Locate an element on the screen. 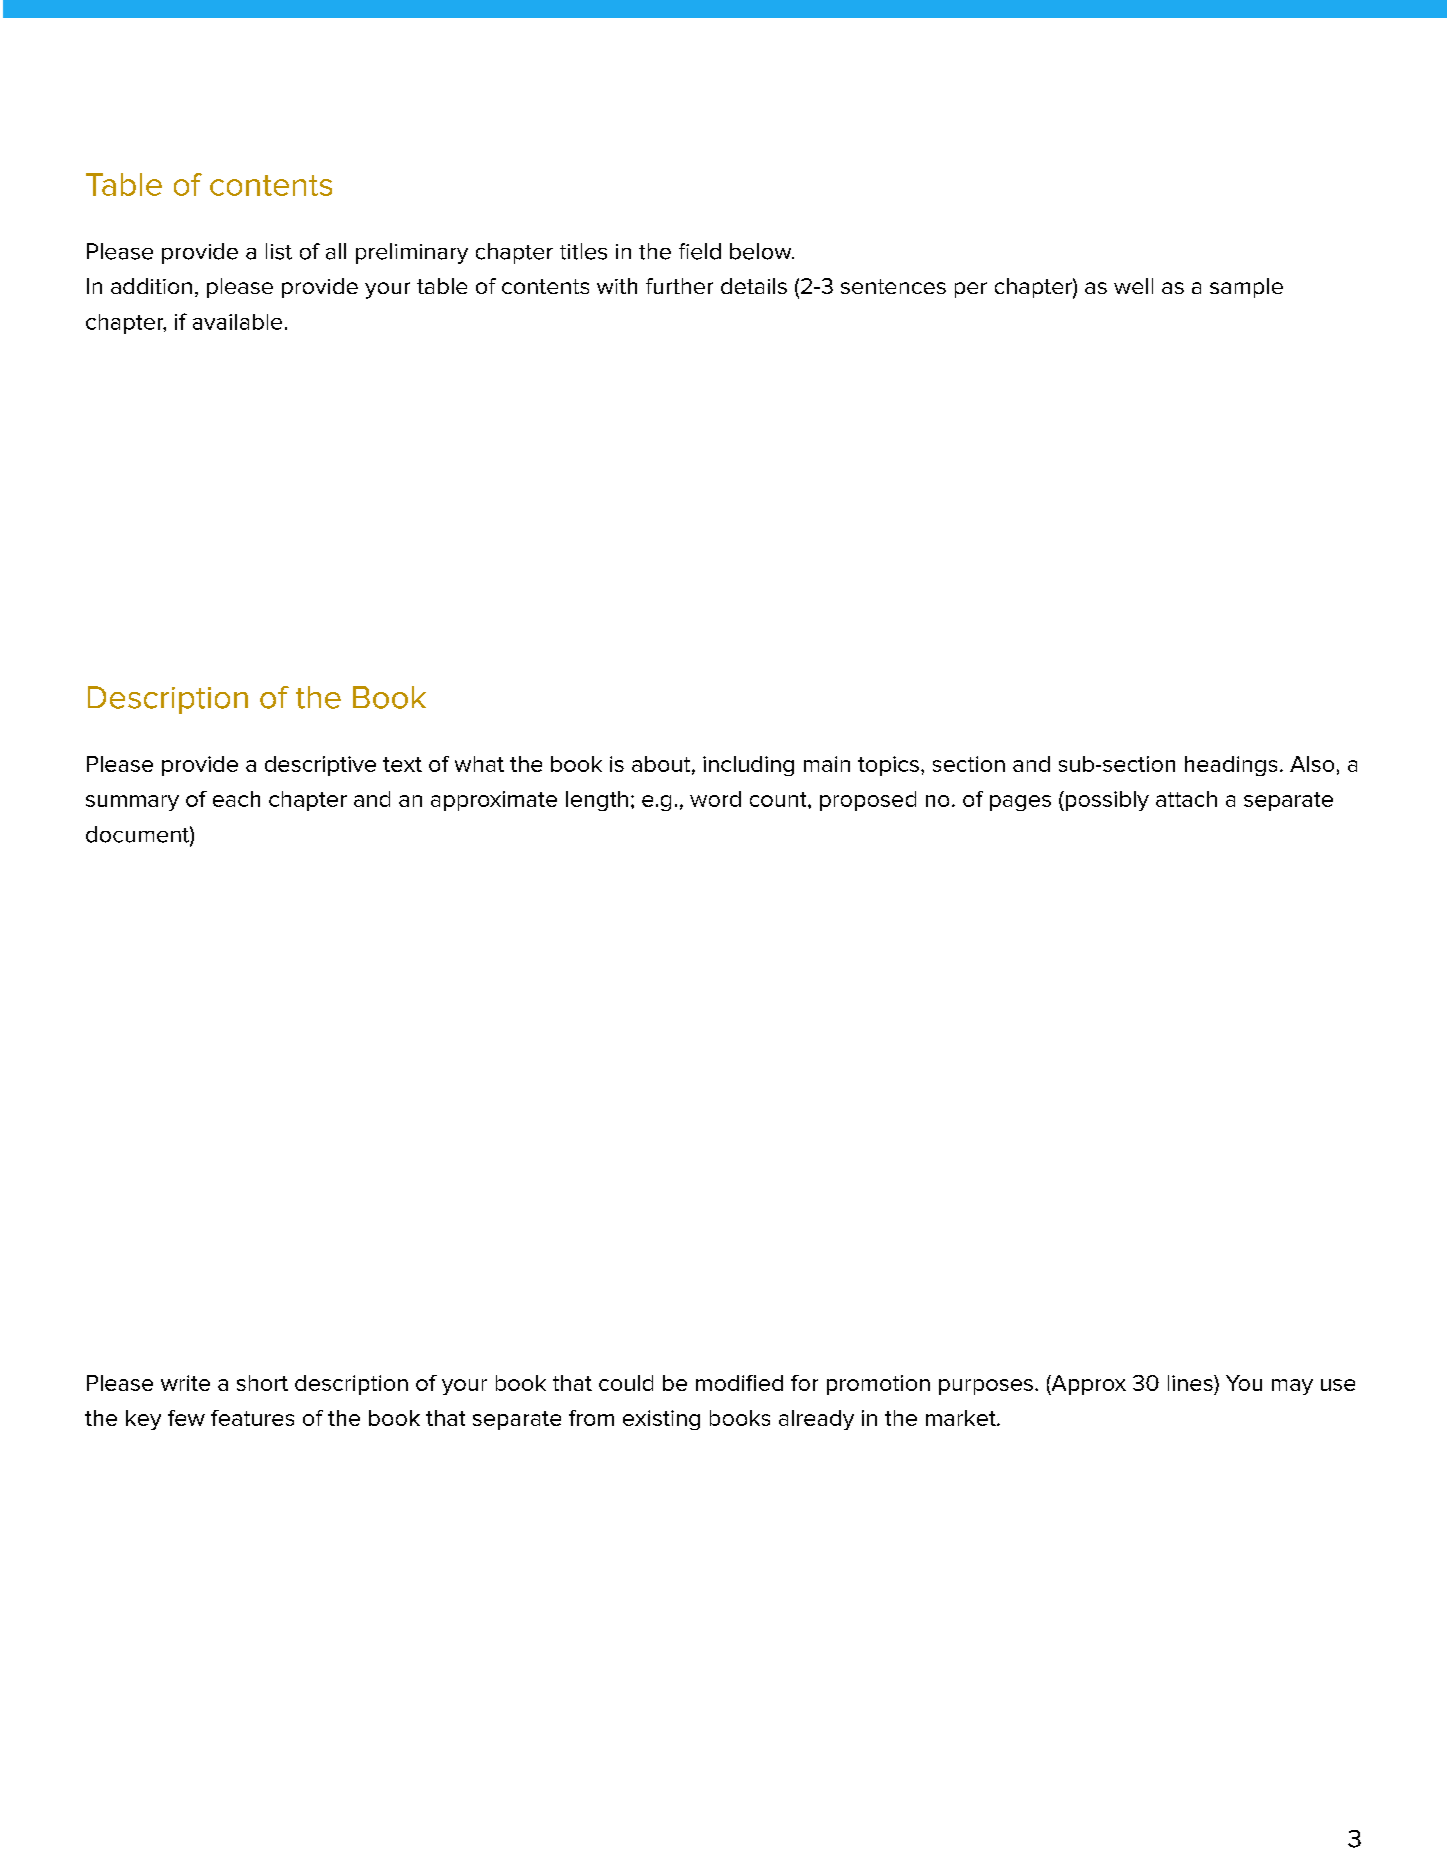  each is located at coordinates (236, 799).
